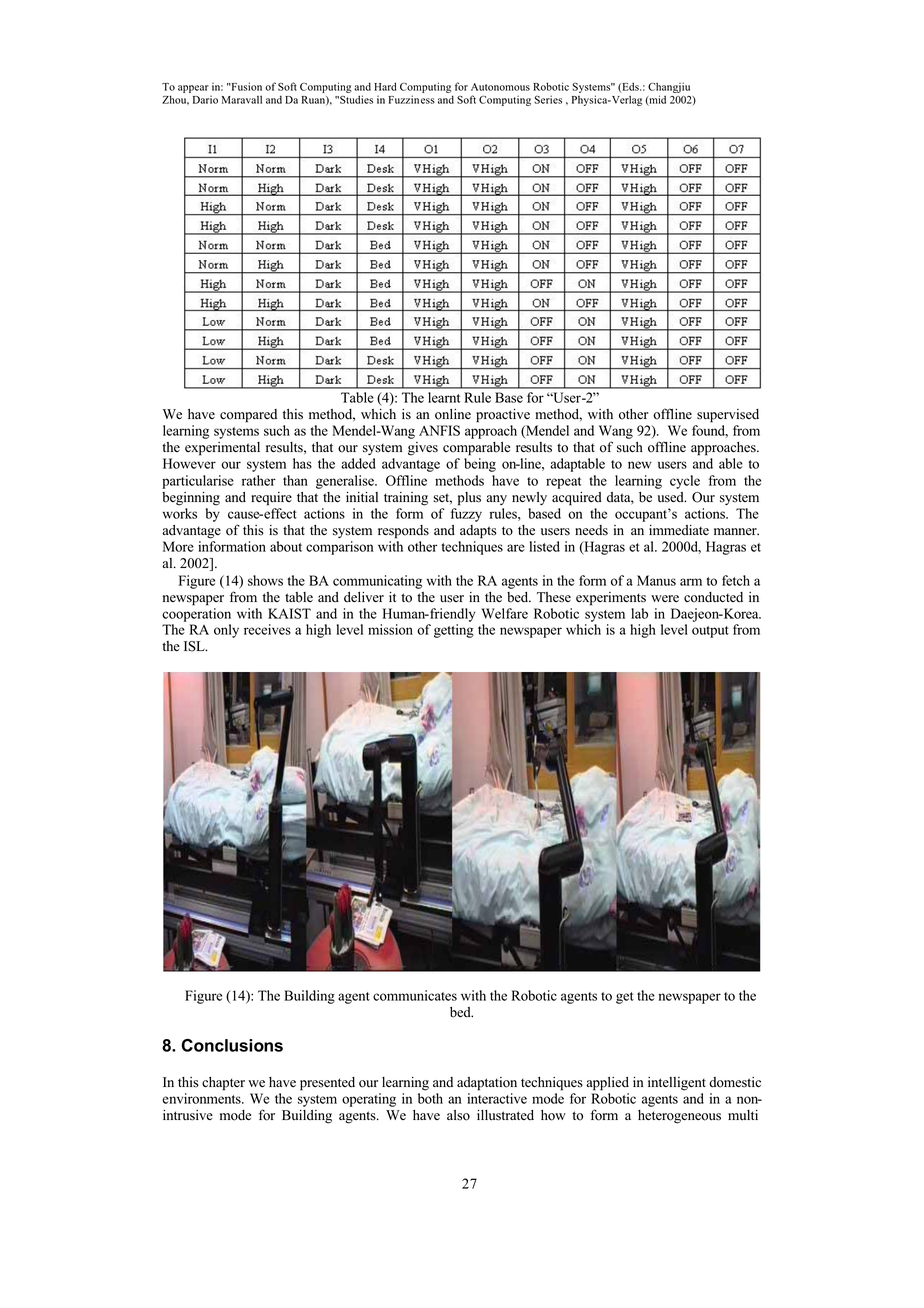 The image size is (924, 1308). What do you see at coordinates (205, 99) in the screenshot?
I see `Dario` at bounding box center [205, 99].
